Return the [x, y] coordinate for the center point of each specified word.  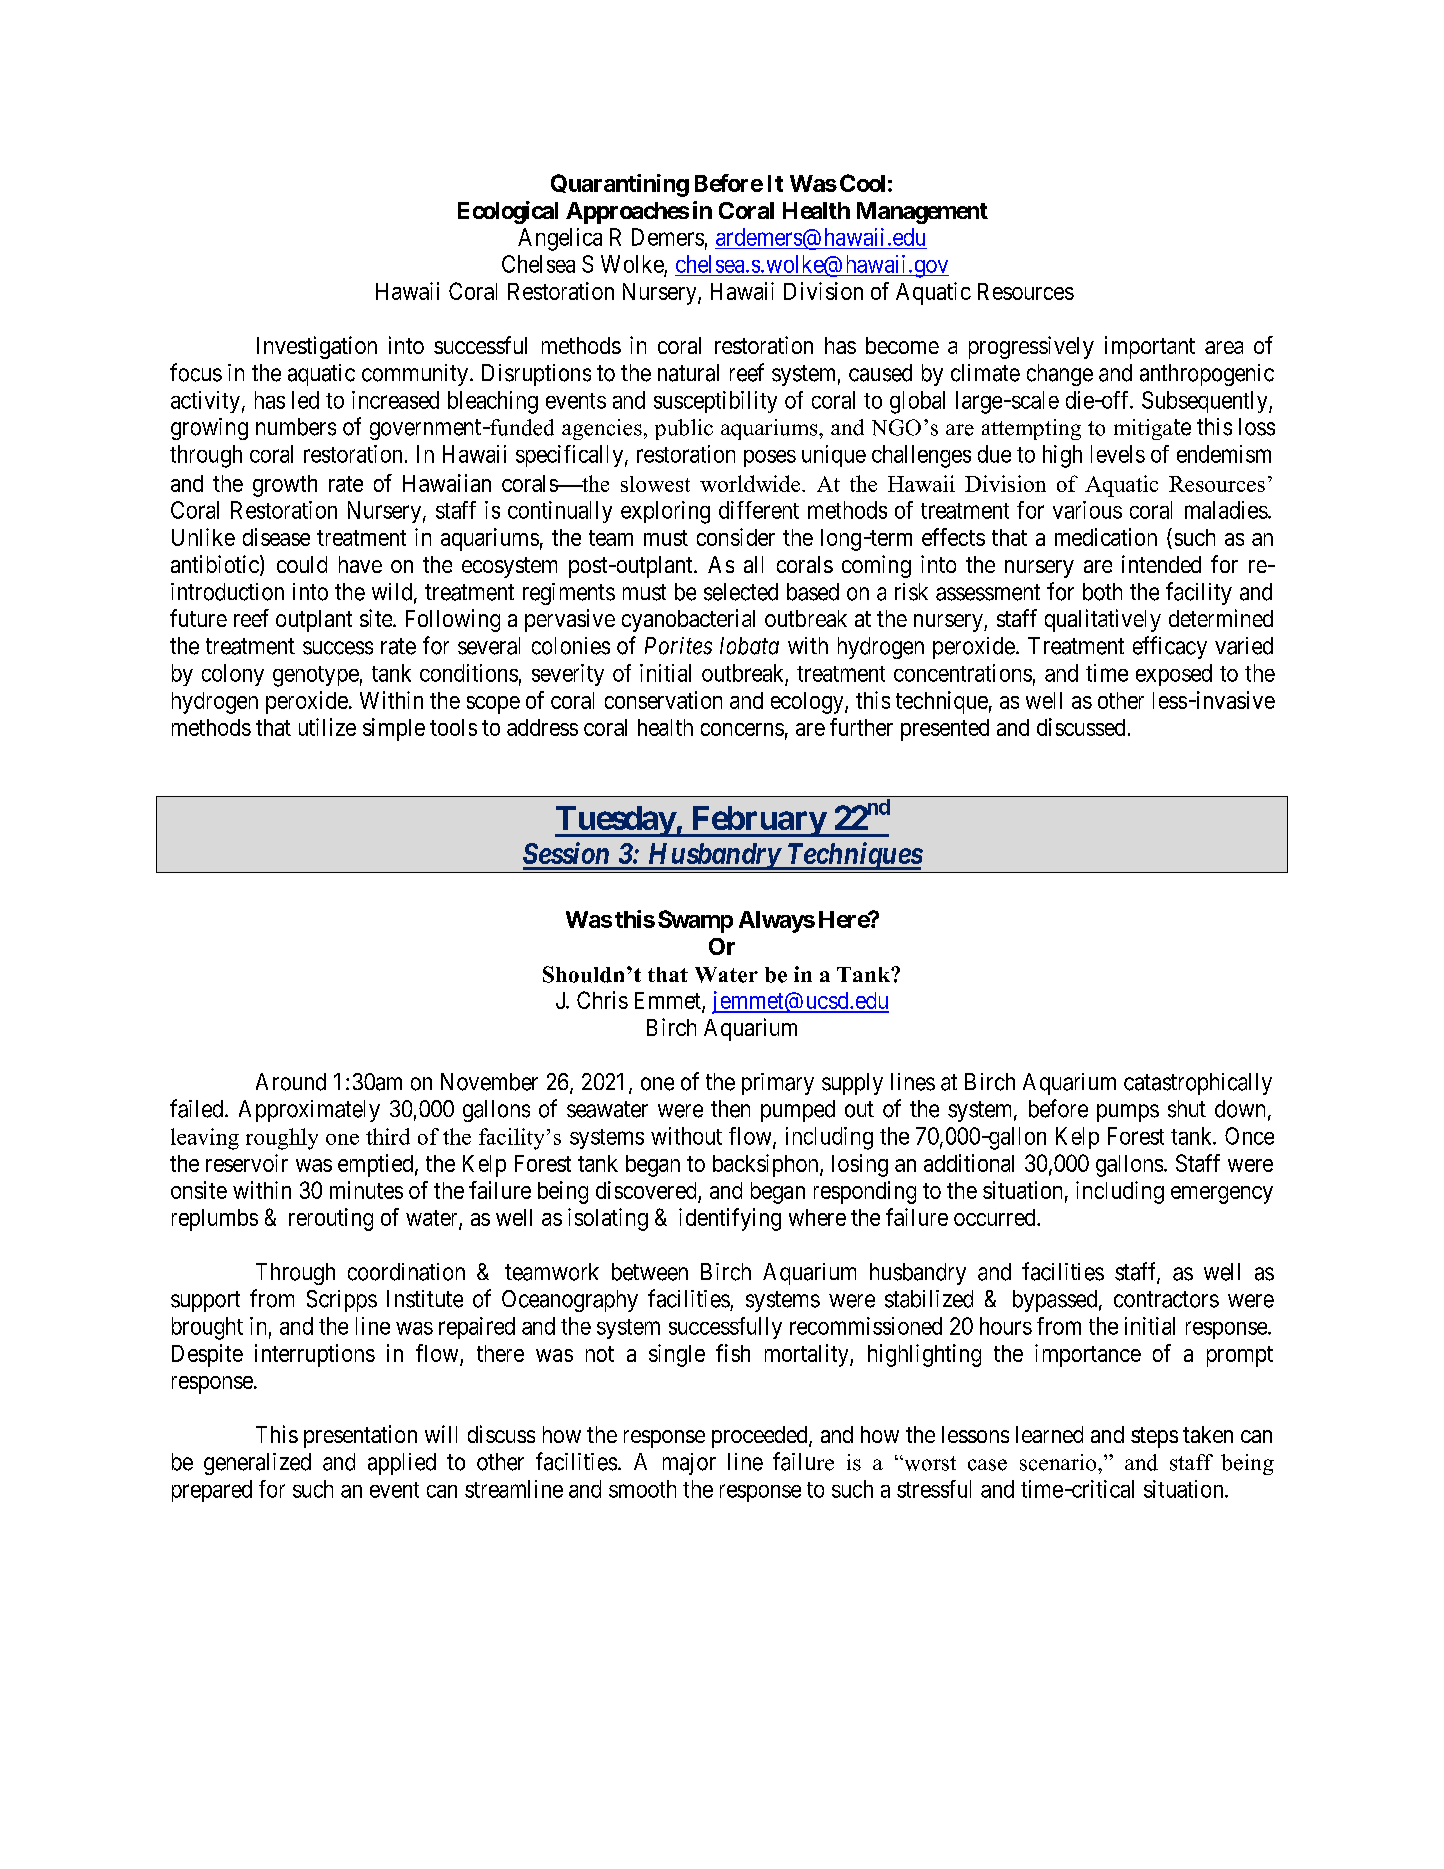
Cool [862, 183]
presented [945, 730]
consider [736, 537]
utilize [327, 727]
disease [276, 537]
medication [1106, 537]
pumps [1128, 1113]
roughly [282, 1139]
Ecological [508, 212]
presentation [360, 1436]
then [730, 1109]
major [689, 1464]
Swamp [695, 921]
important [1150, 347]
